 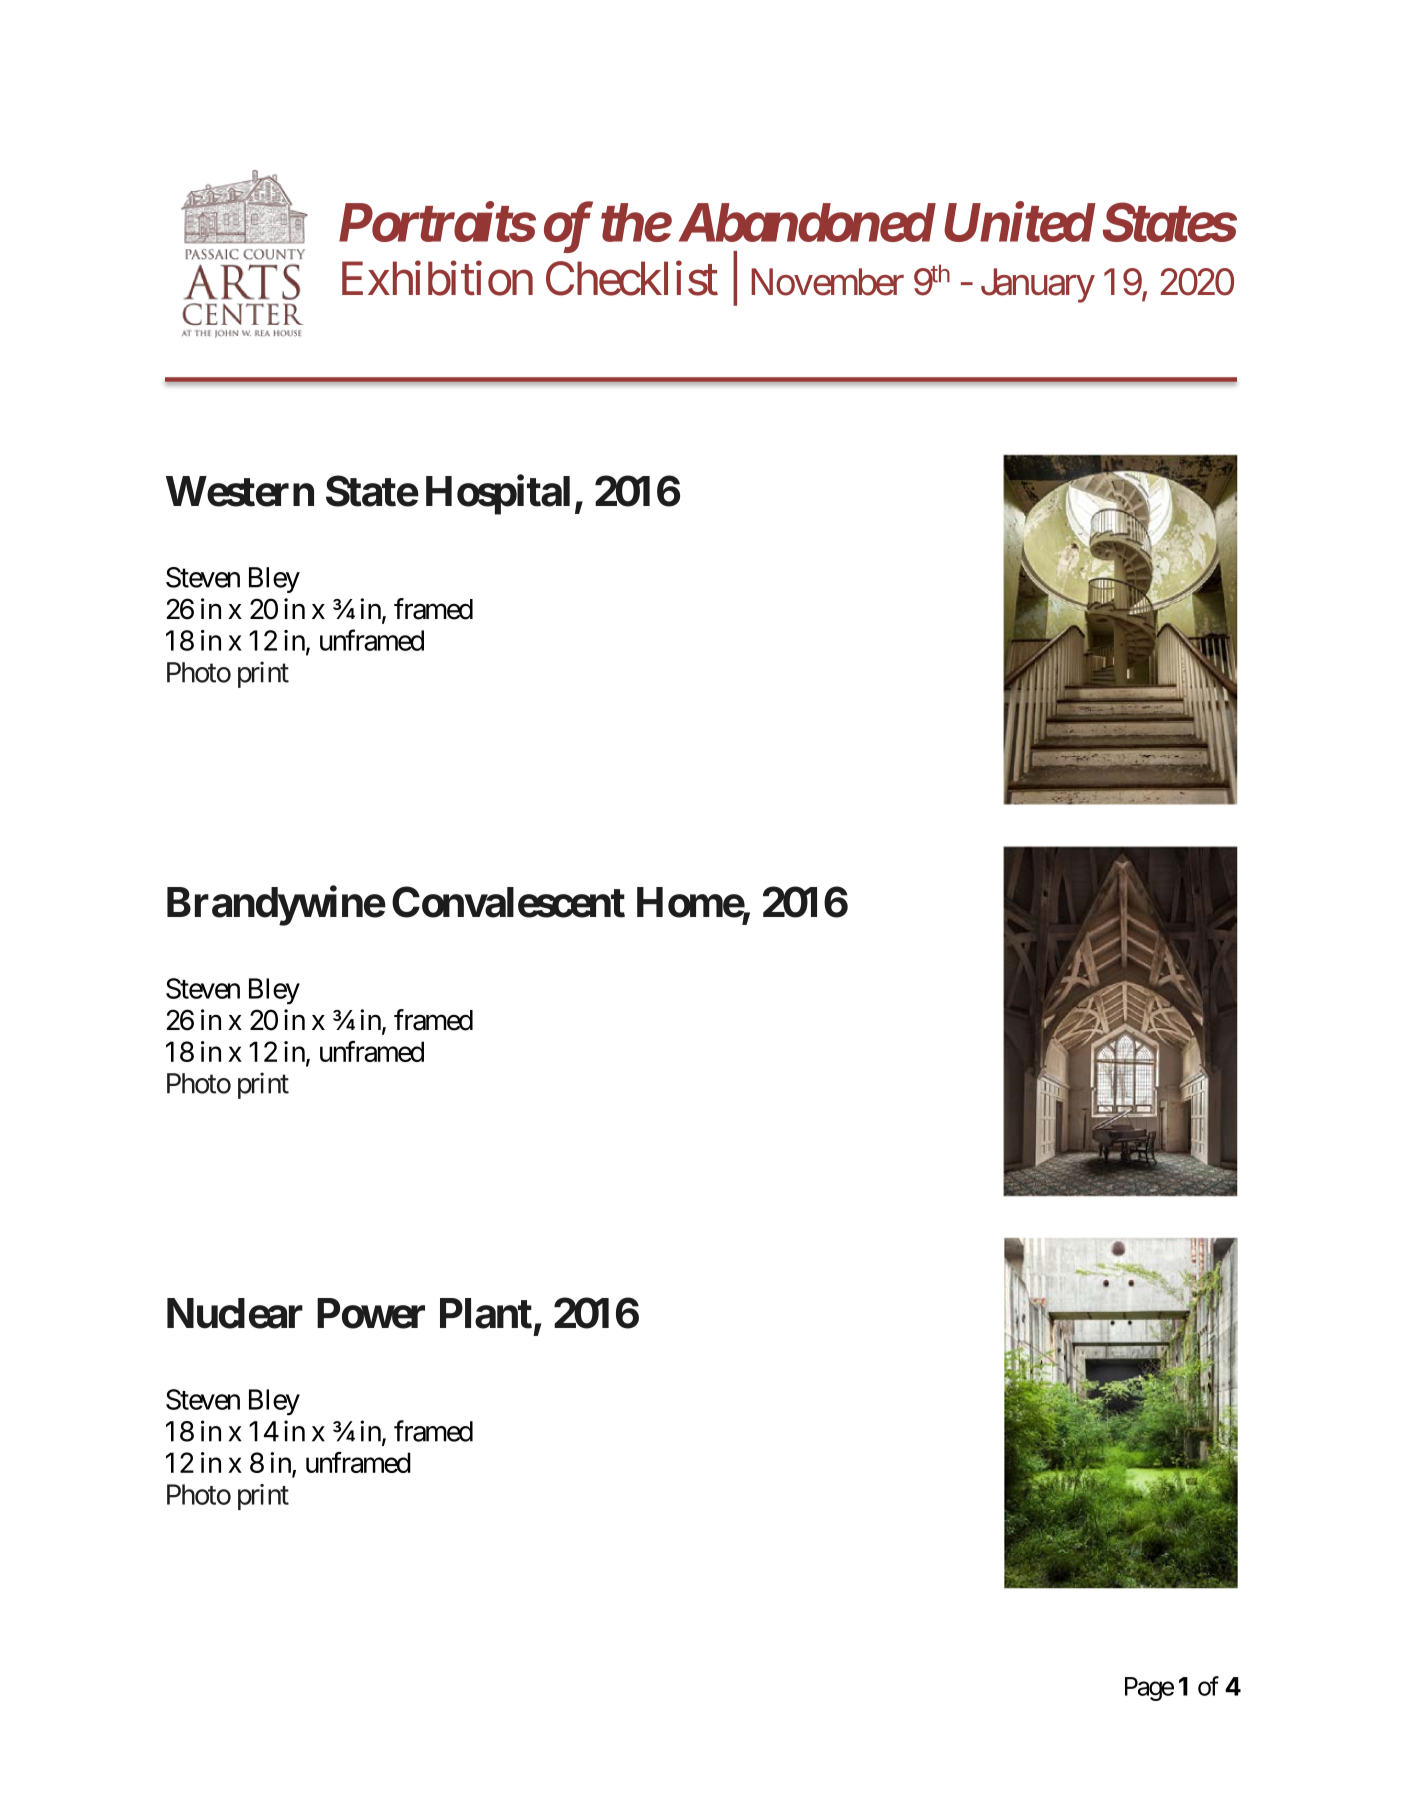 What do you see at coordinates (240, 491) in the document?
I see `Western` at bounding box center [240, 491].
